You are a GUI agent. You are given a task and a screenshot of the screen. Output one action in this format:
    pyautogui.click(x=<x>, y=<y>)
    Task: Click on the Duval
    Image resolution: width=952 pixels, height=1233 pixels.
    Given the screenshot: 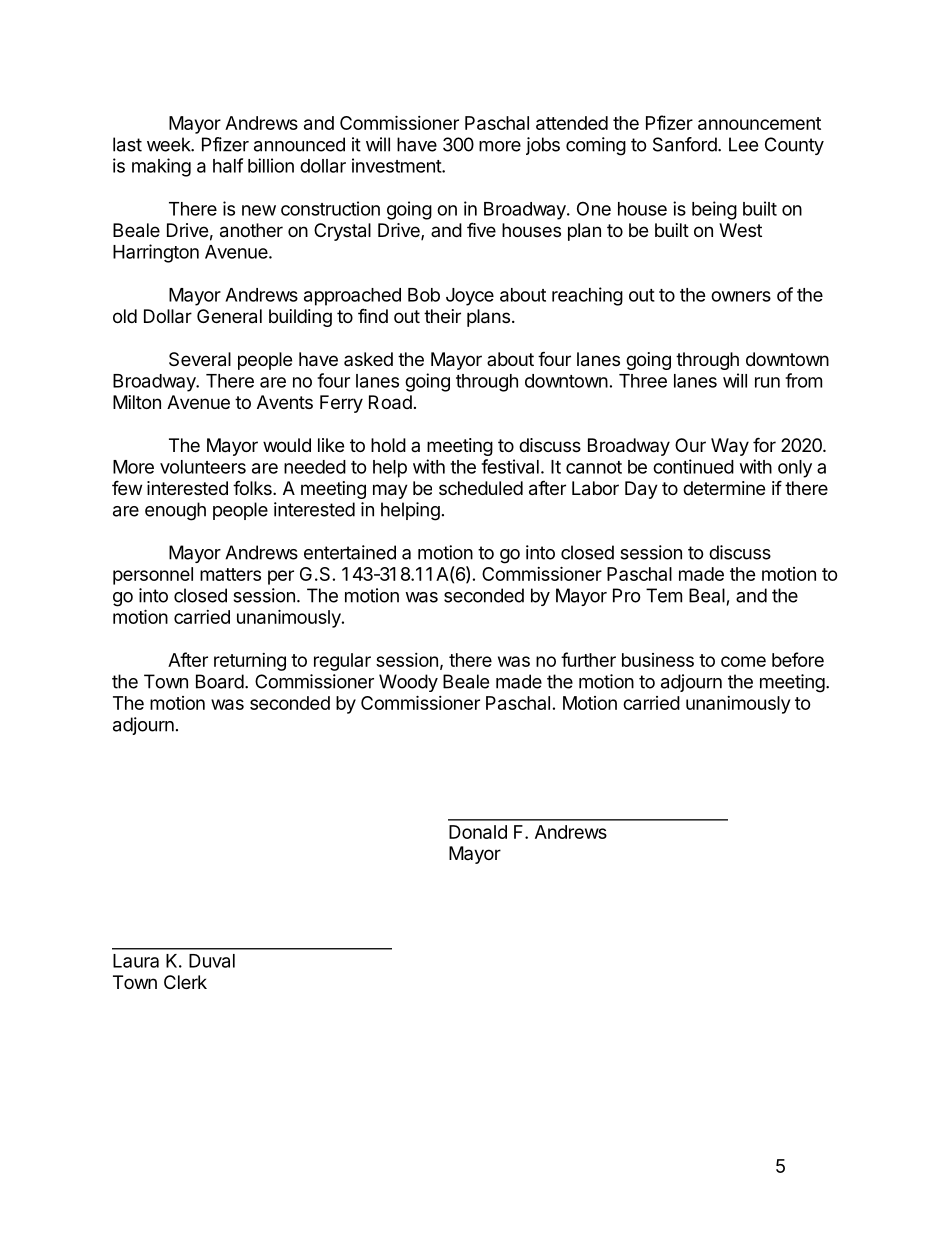 What is the action you would take?
    pyautogui.click(x=212, y=961)
